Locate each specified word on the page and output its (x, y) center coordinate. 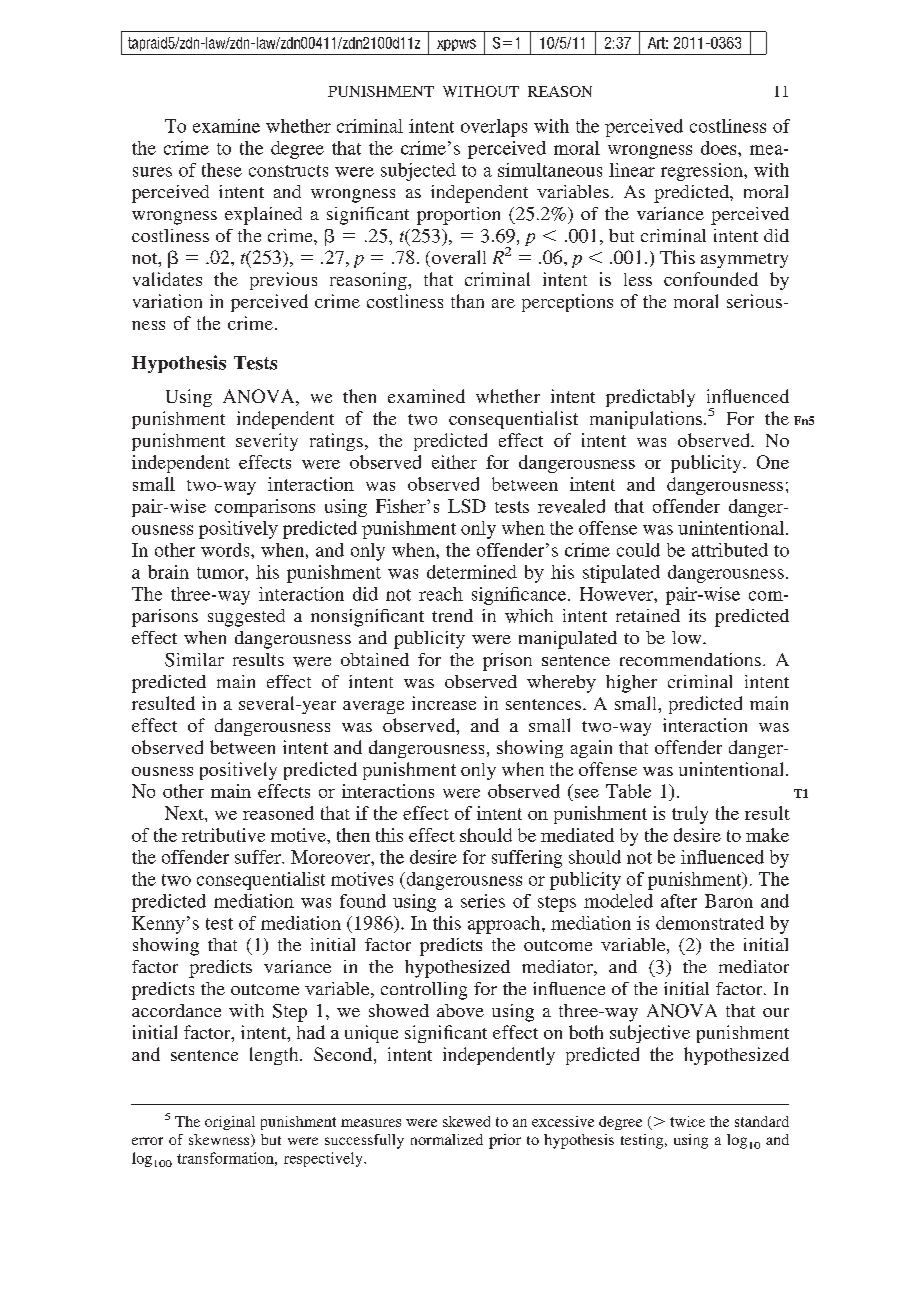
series (483, 901)
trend (452, 615)
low (688, 637)
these (222, 170)
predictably (650, 398)
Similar (194, 660)
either (454, 462)
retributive (223, 835)
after (679, 901)
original (230, 1123)
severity (267, 442)
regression (703, 172)
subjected (418, 172)
